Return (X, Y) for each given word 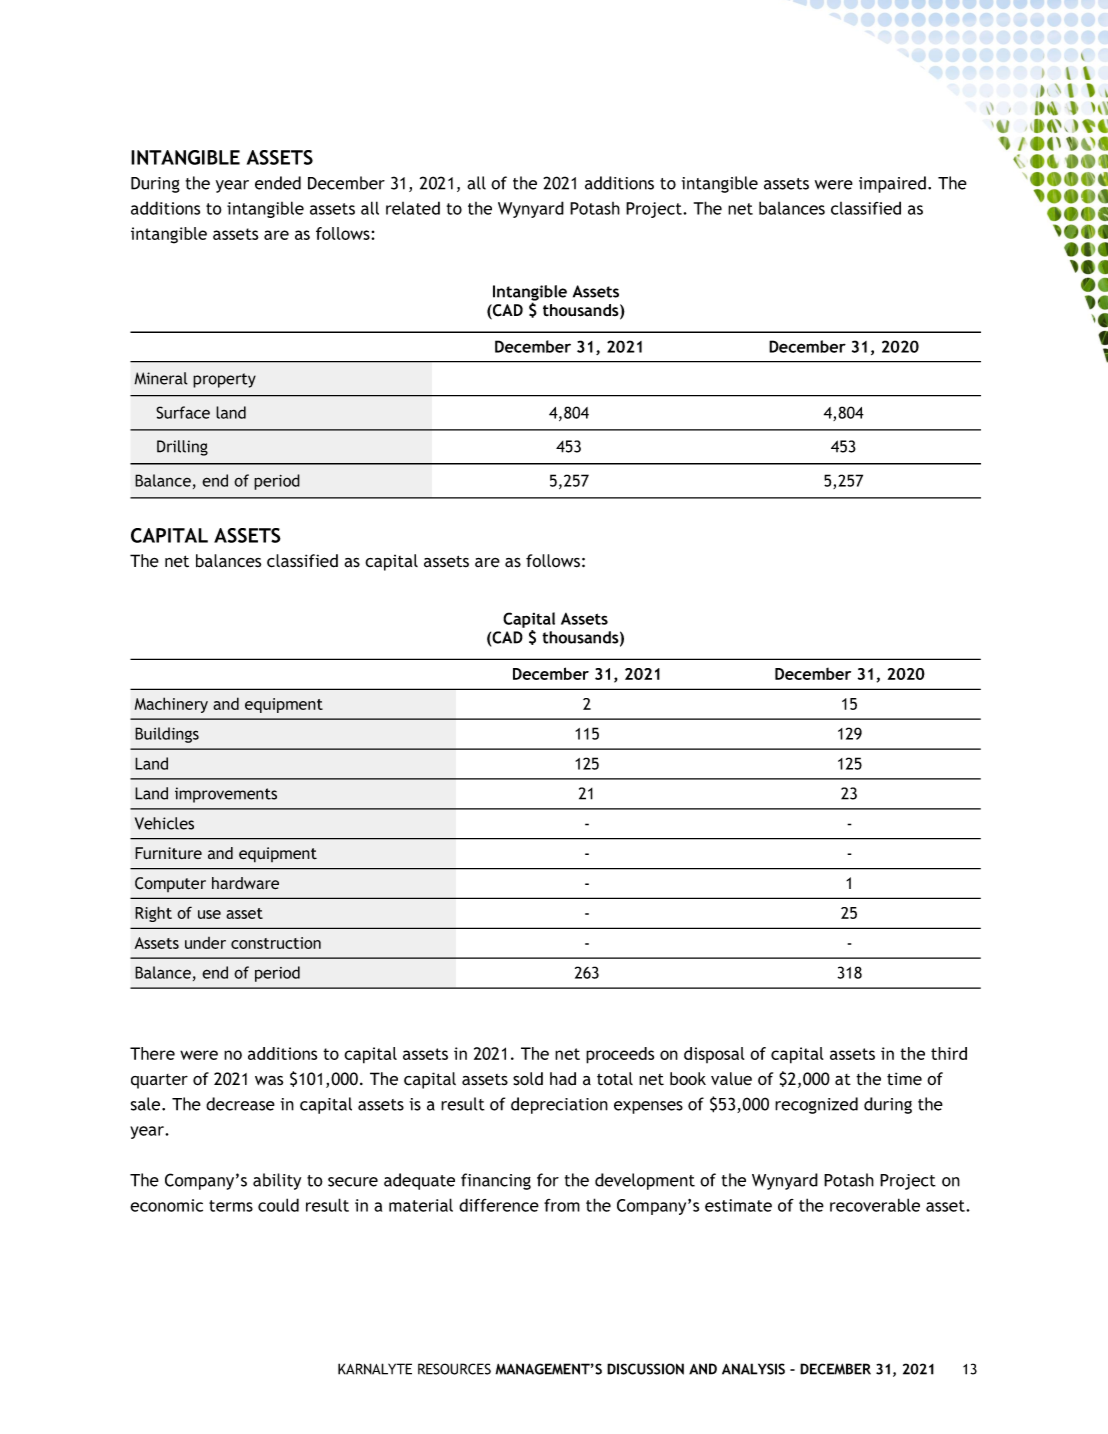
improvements (226, 795)
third (949, 1053)
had (563, 1078)
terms (231, 1206)
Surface (183, 412)
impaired (892, 184)
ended (278, 183)
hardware (245, 883)
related (413, 208)
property (224, 380)
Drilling (182, 448)
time (904, 1079)
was (269, 1080)
